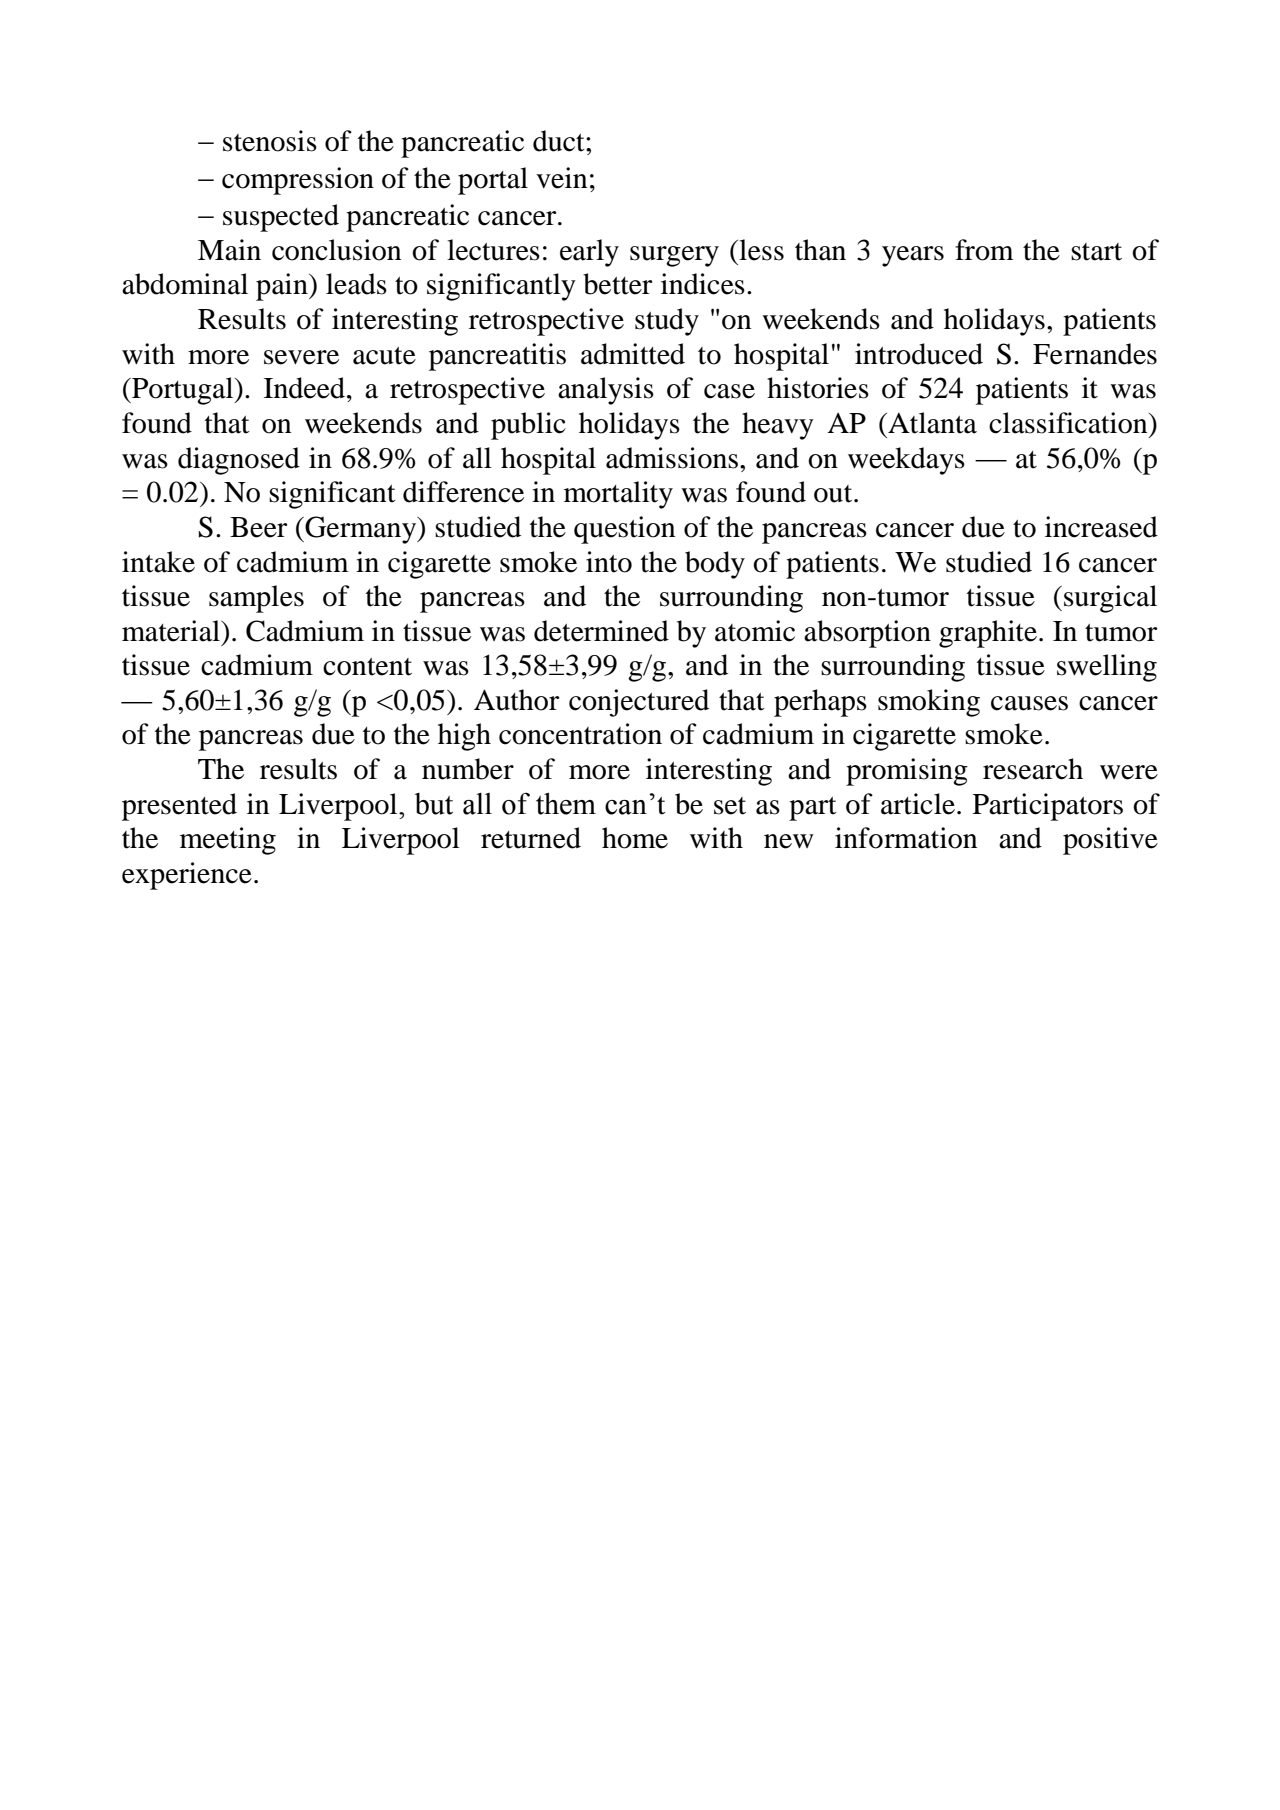 Image resolution: width=1280 pixels, height=1810 pixels. What do you see at coordinates (1029, 703) in the screenshot?
I see `causes` at bounding box center [1029, 703].
